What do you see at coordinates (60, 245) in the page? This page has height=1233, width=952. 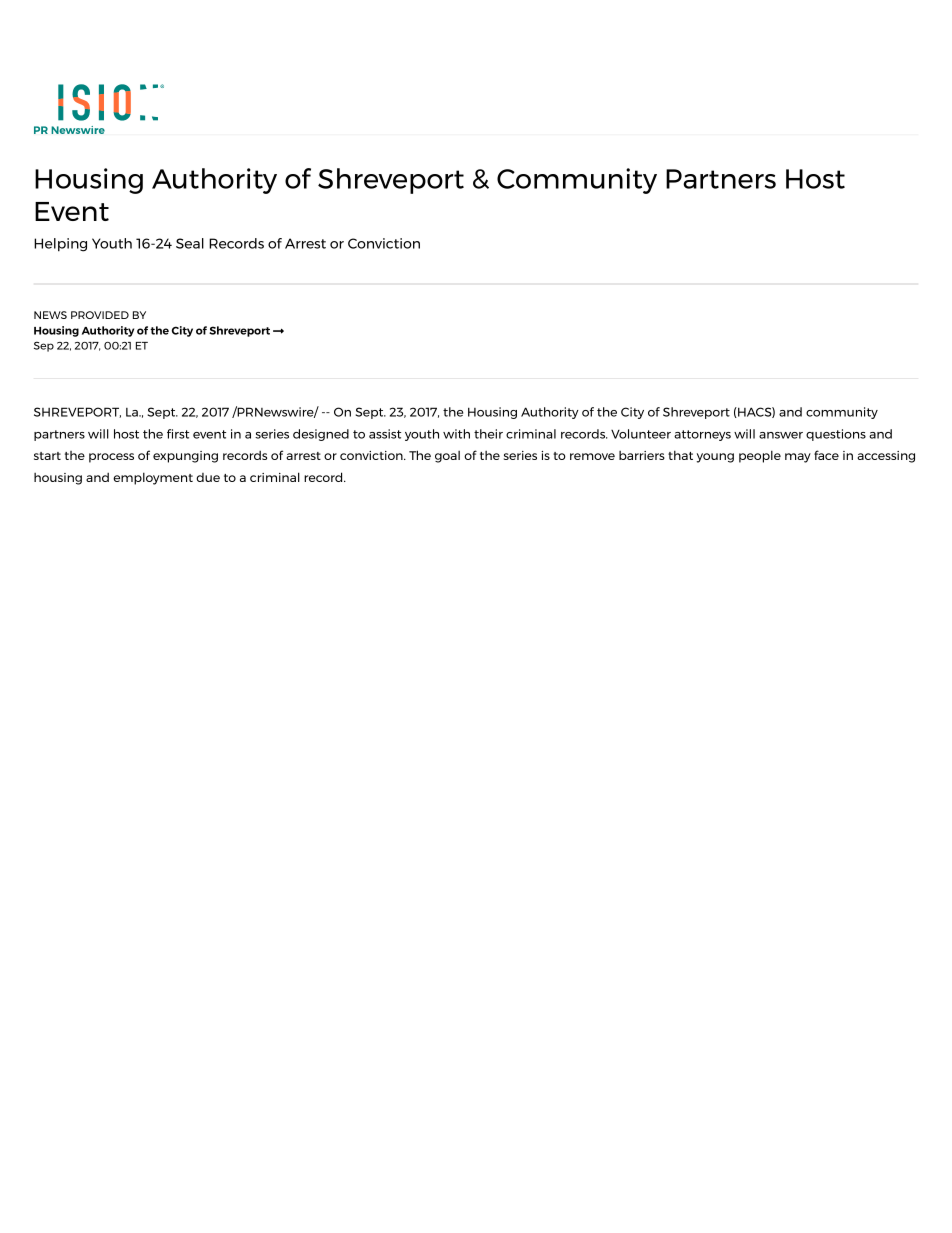 I see `Helping` at bounding box center [60, 245].
